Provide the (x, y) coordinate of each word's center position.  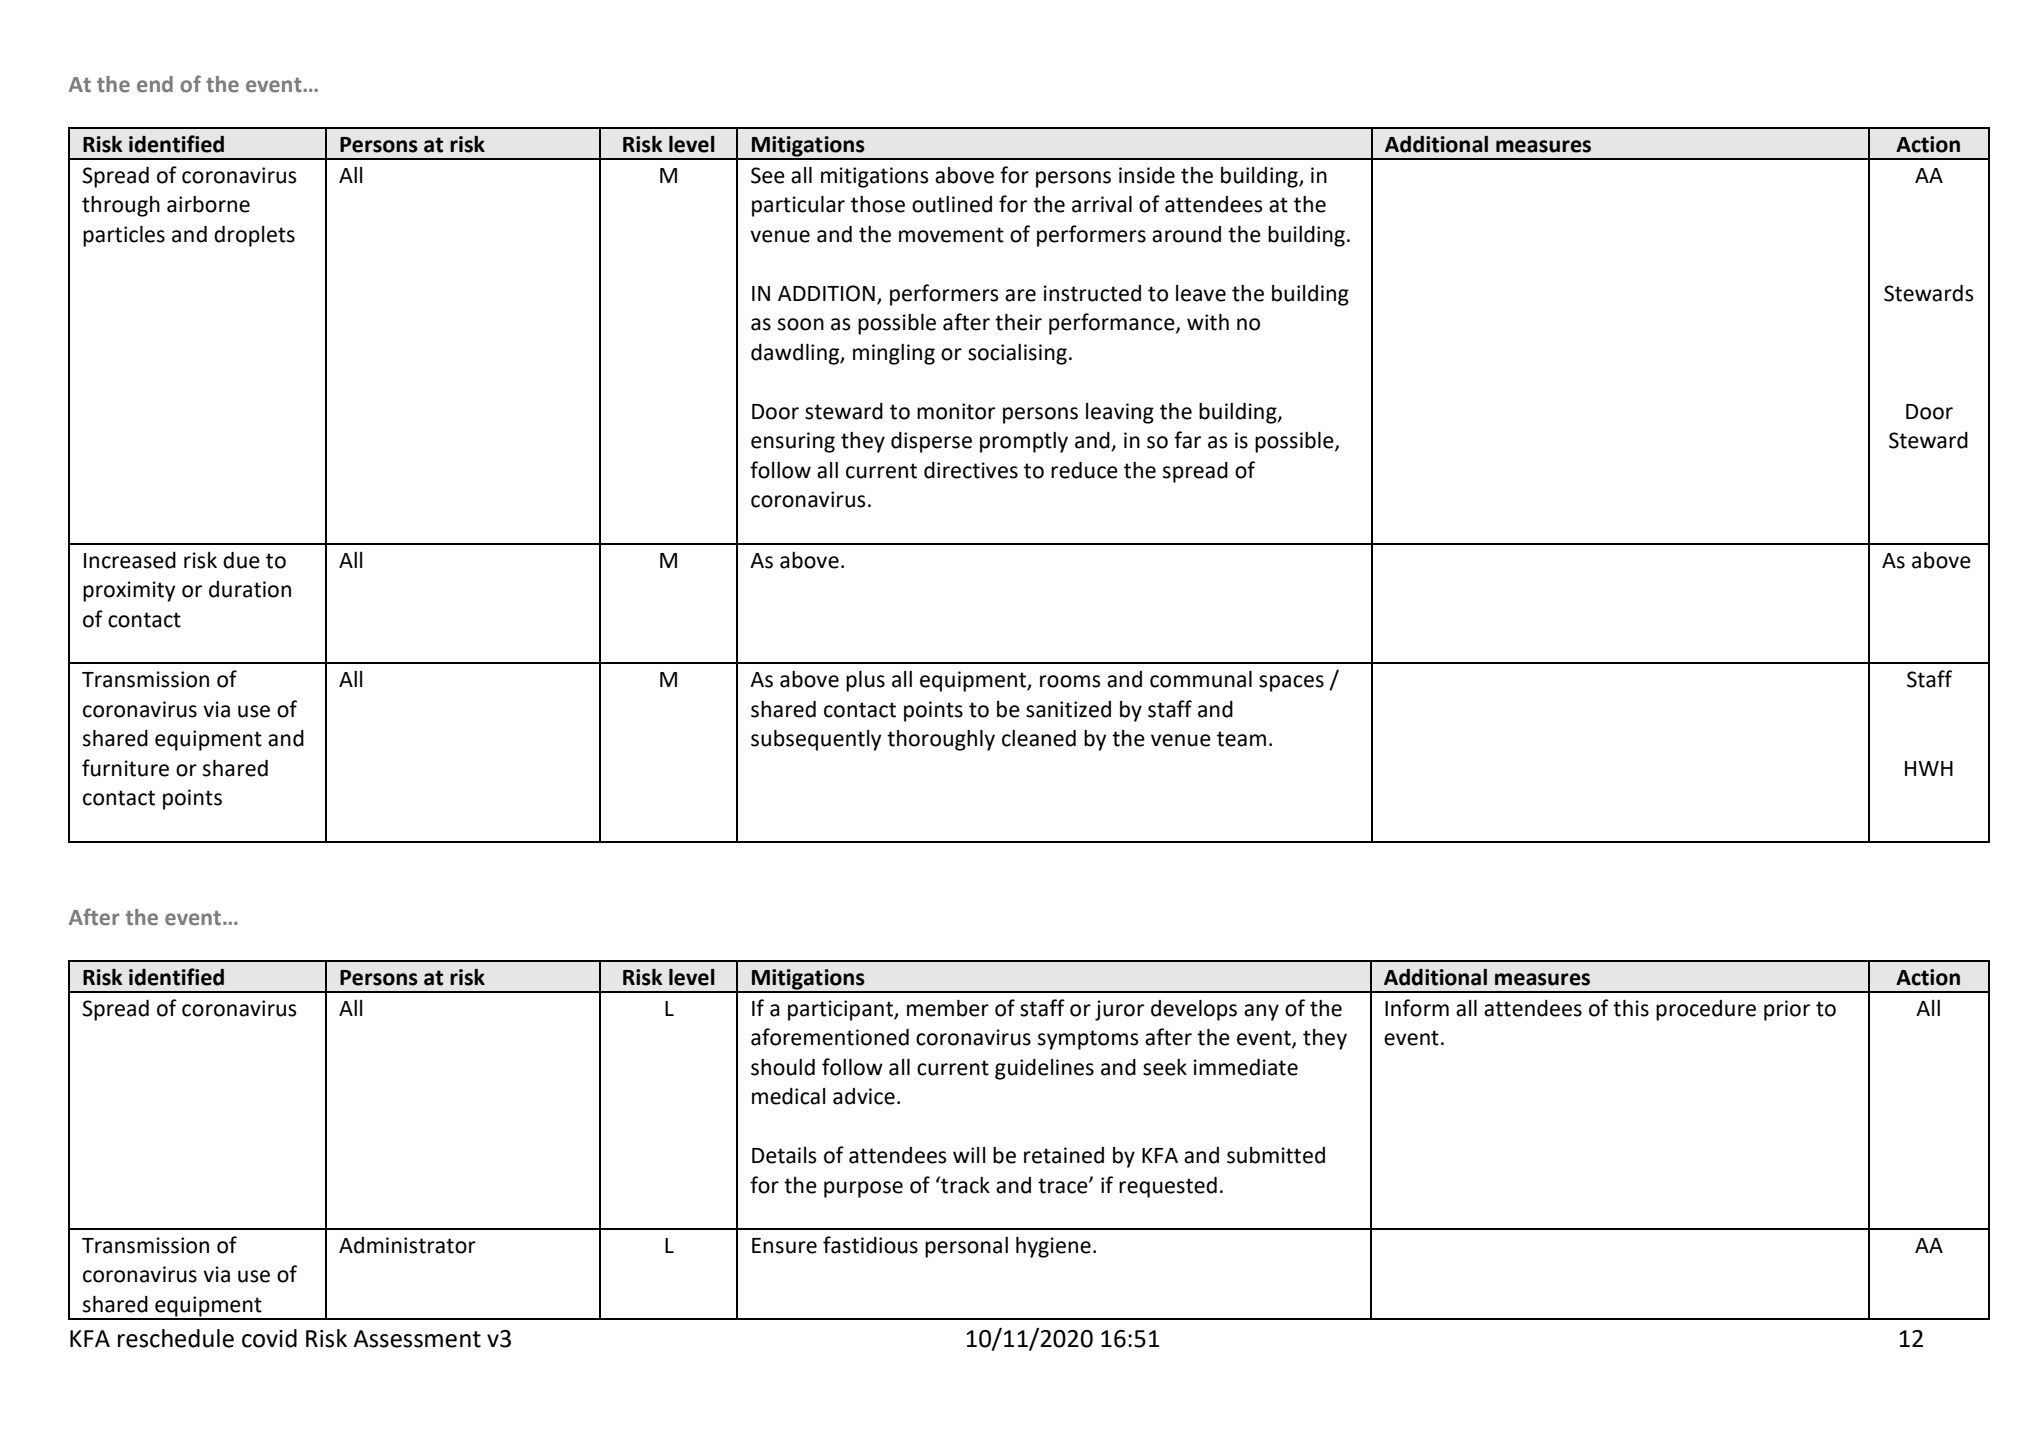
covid (269, 1338)
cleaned (1039, 738)
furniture (125, 768)
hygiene (1053, 1247)
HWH (1929, 768)
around (1186, 234)
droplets (254, 236)
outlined (952, 204)
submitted (1276, 1155)
